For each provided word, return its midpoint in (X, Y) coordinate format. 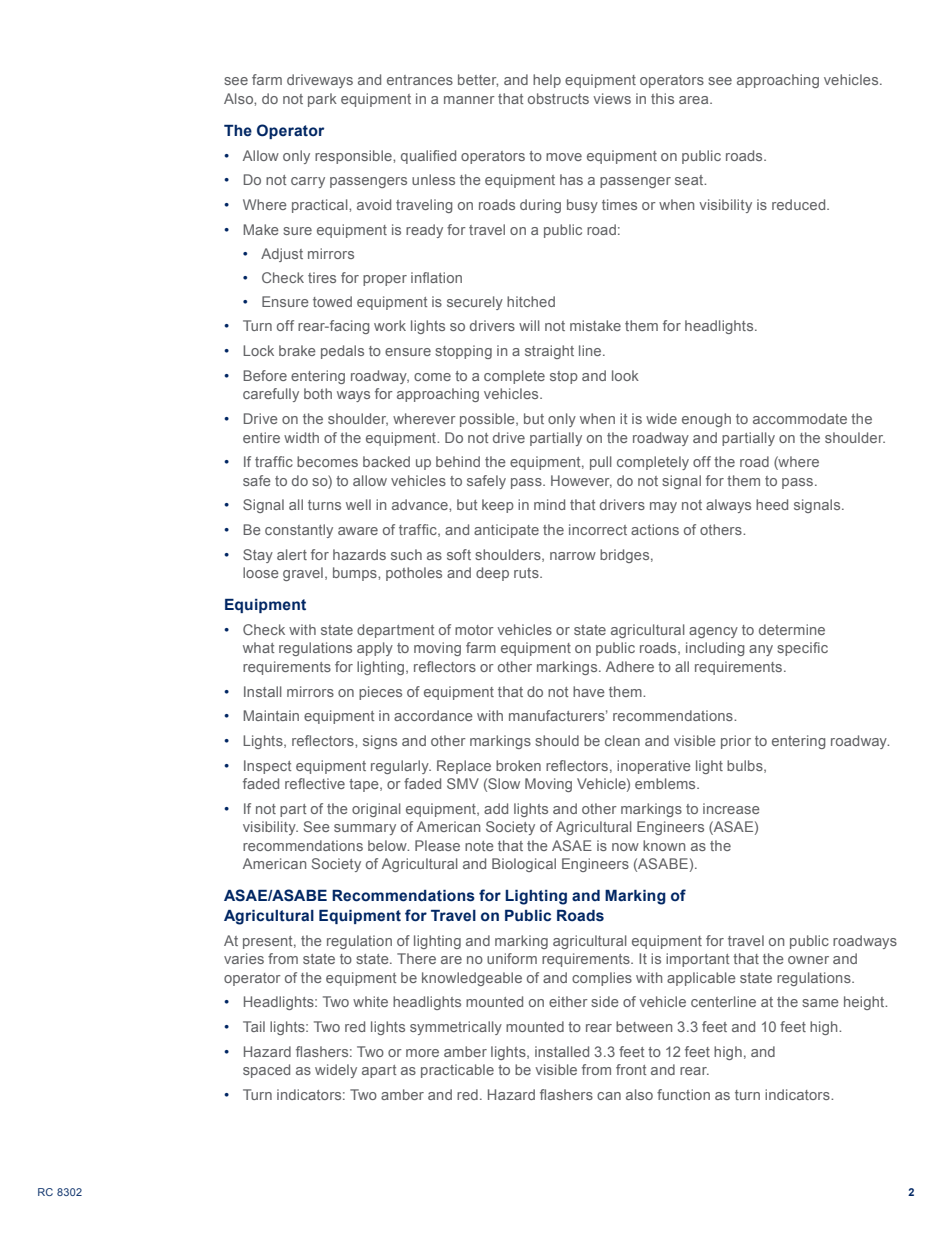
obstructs (558, 98)
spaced (266, 1071)
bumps (356, 574)
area (695, 100)
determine (792, 629)
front (631, 1069)
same (820, 1003)
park (322, 100)
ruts (527, 573)
